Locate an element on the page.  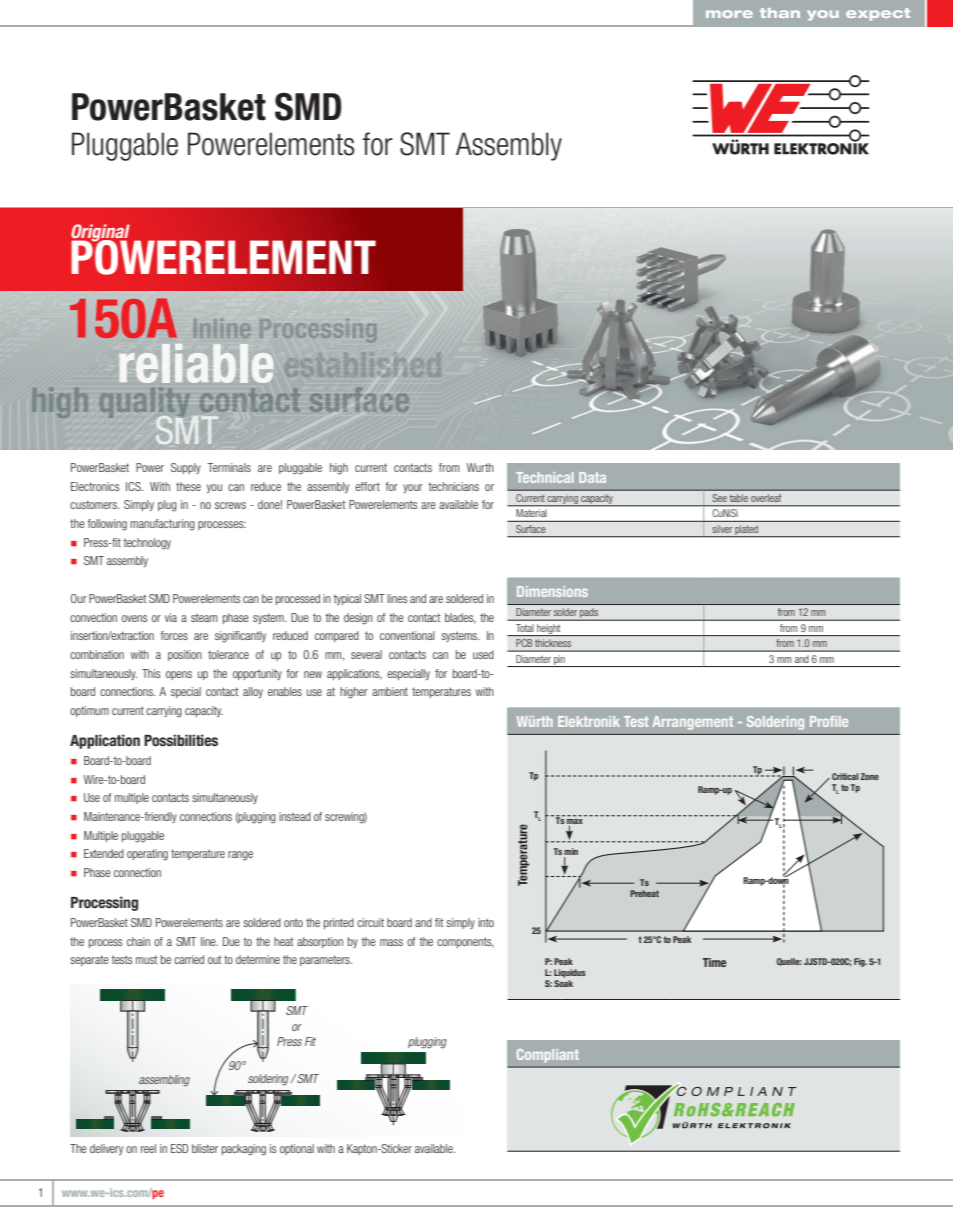
Data is located at coordinates (592, 477).
